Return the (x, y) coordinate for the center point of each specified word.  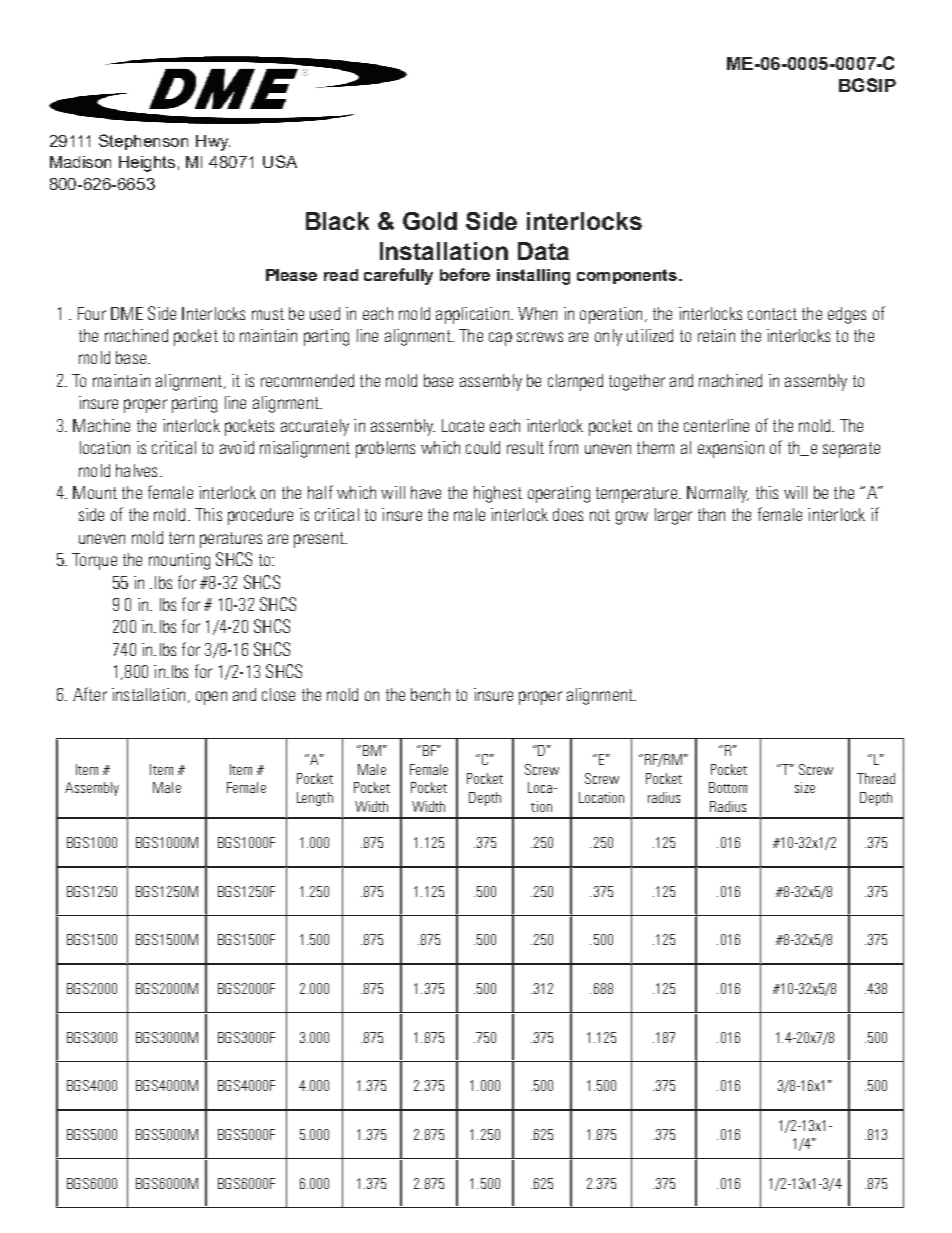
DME (127, 313)
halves (136, 470)
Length (315, 799)
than (711, 514)
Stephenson (143, 142)
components (628, 276)
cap (500, 339)
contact (772, 314)
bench (430, 694)
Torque (94, 561)
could (483, 447)
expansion (731, 449)
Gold (430, 221)
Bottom (728, 787)
